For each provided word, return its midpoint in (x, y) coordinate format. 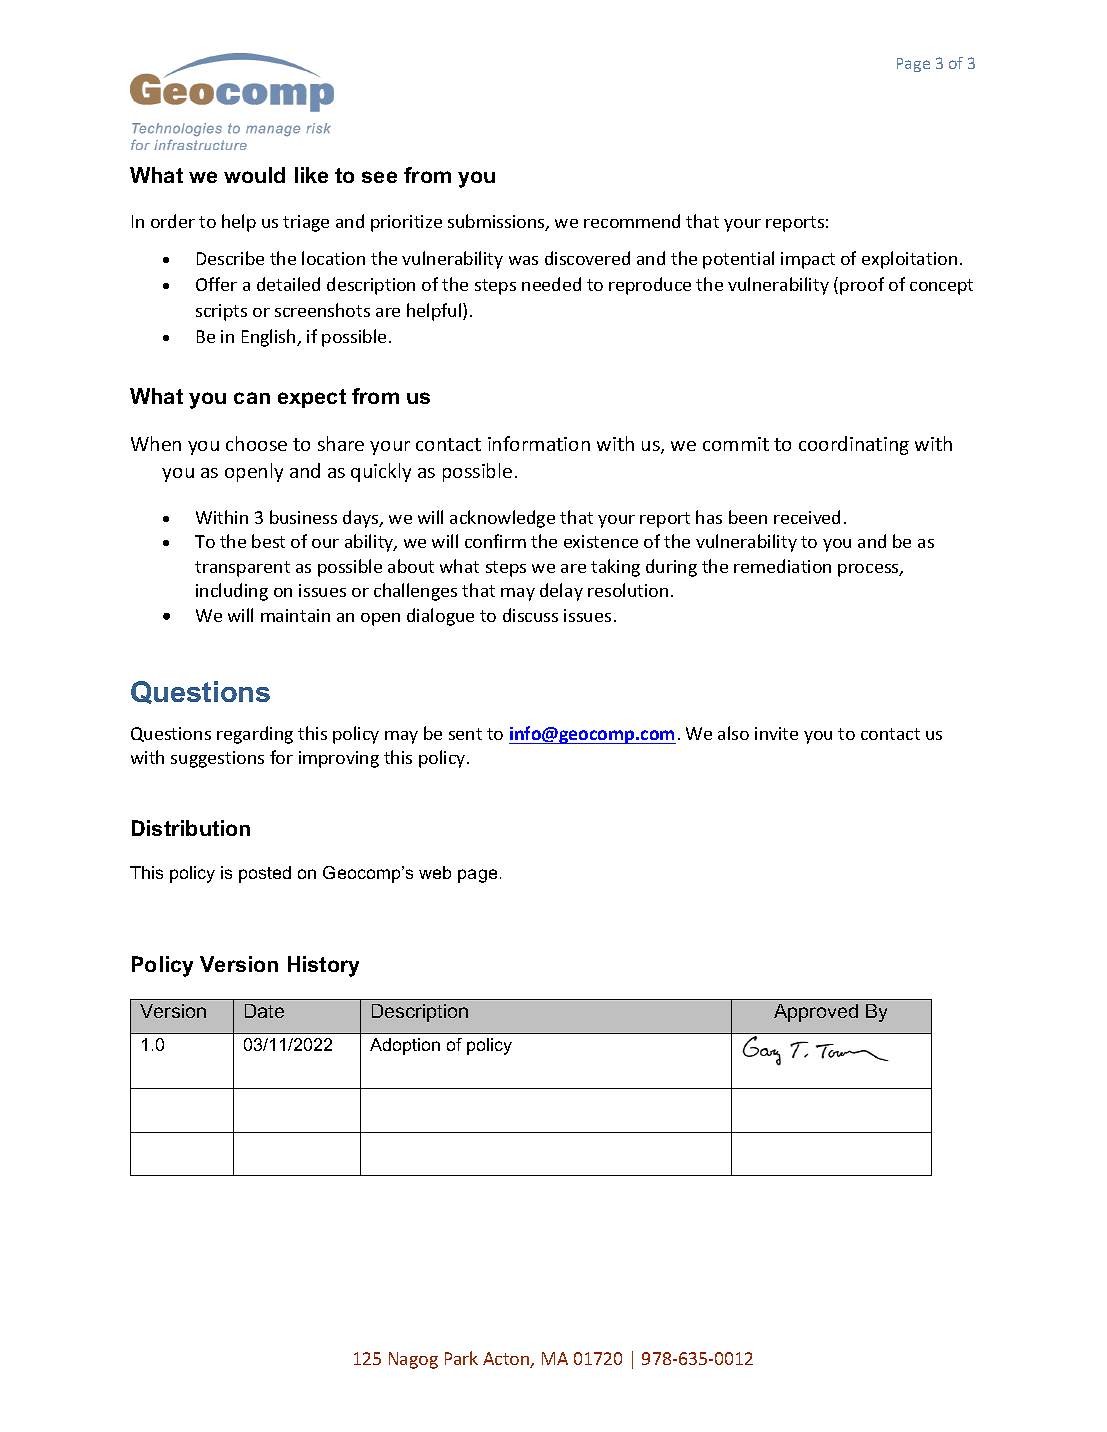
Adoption (405, 1046)
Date (264, 1011)
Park (461, 1358)
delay (561, 592)
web (435, 872)
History (323, 966)
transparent (242, 569)
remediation (782, 566)
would (254, 175)
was (523, 260)
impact (808, 260)
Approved (816, 1013)
